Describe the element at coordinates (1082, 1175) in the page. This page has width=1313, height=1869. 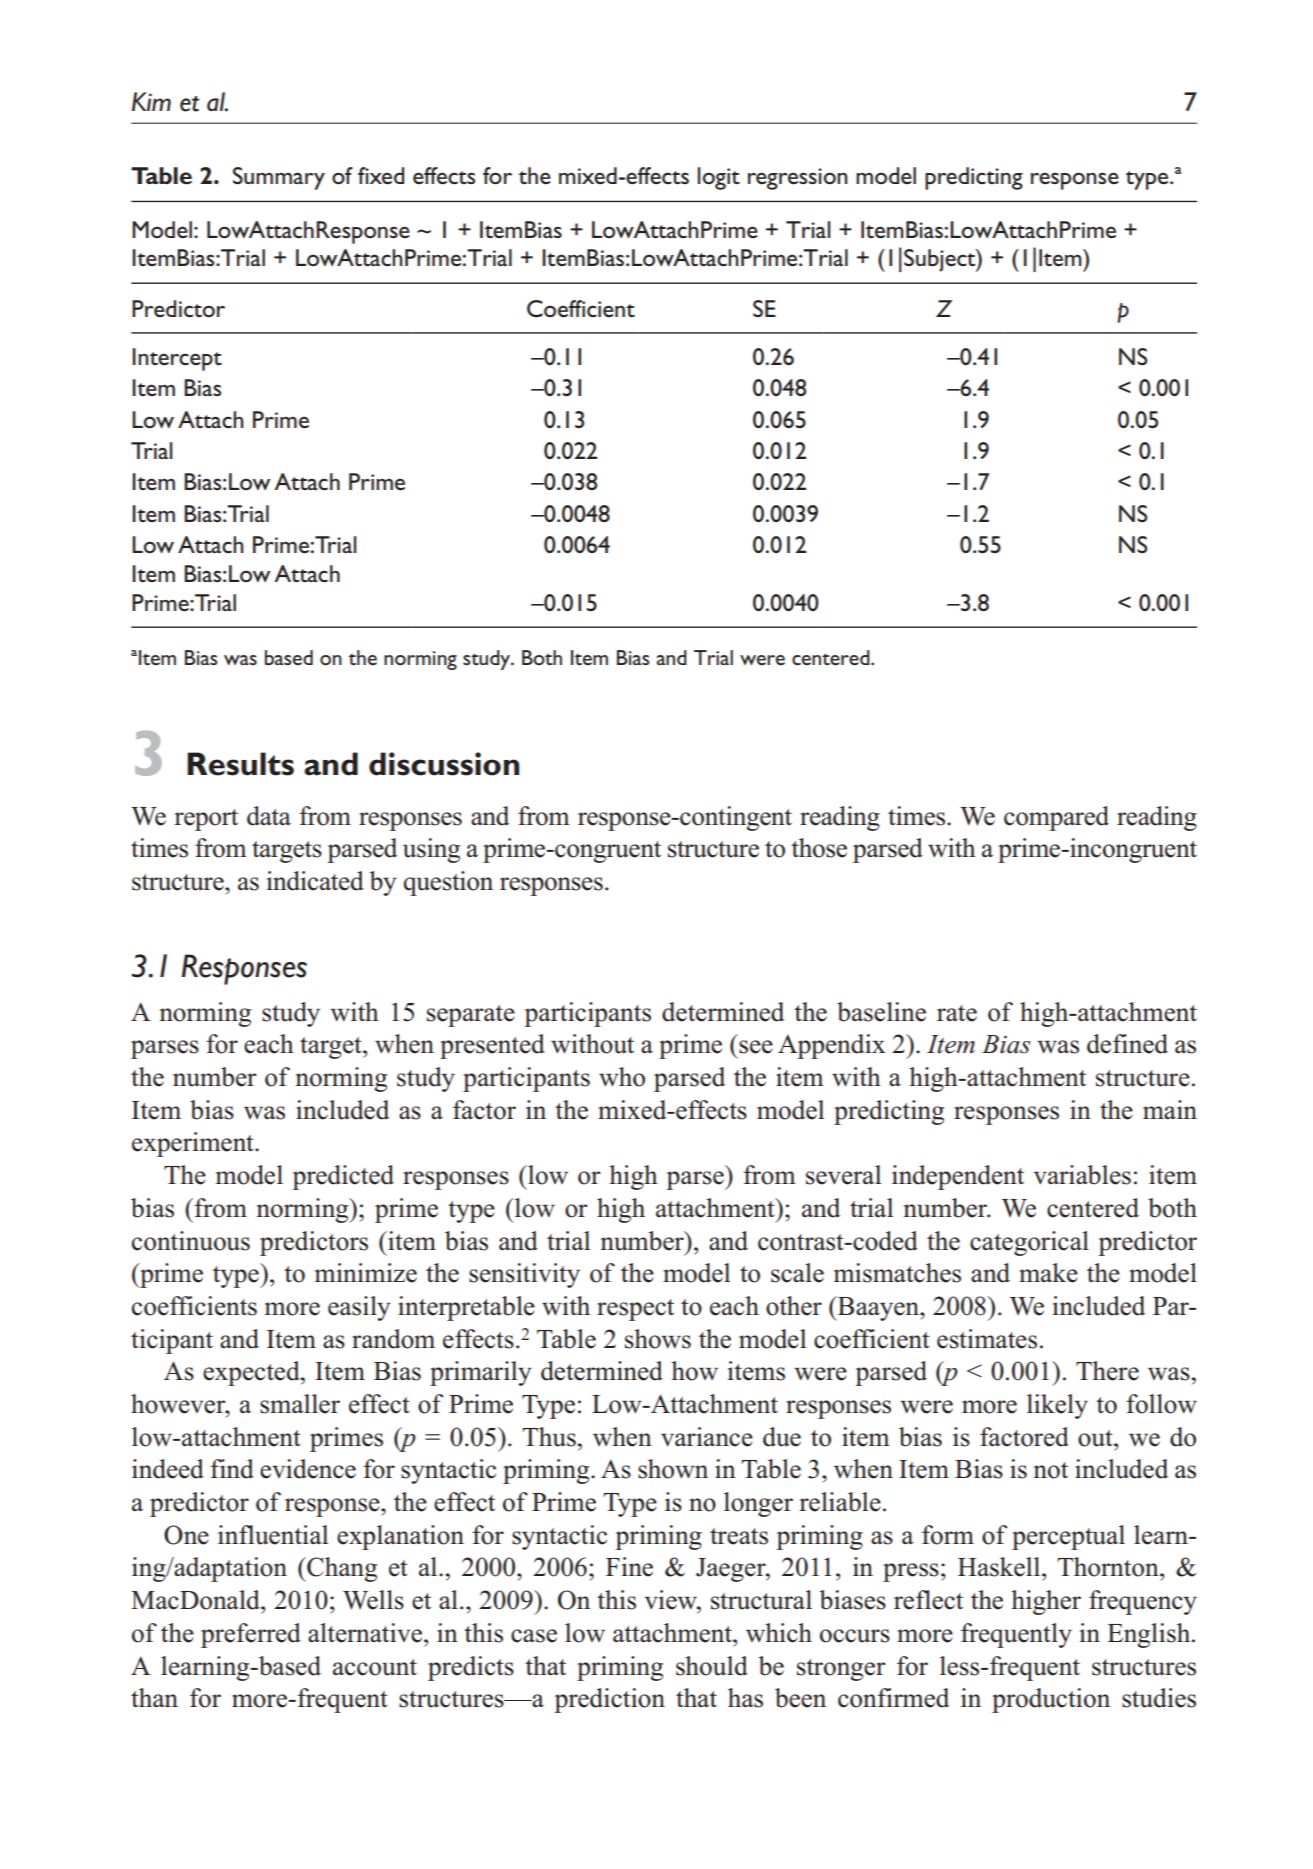
I see `variables` at that location.
